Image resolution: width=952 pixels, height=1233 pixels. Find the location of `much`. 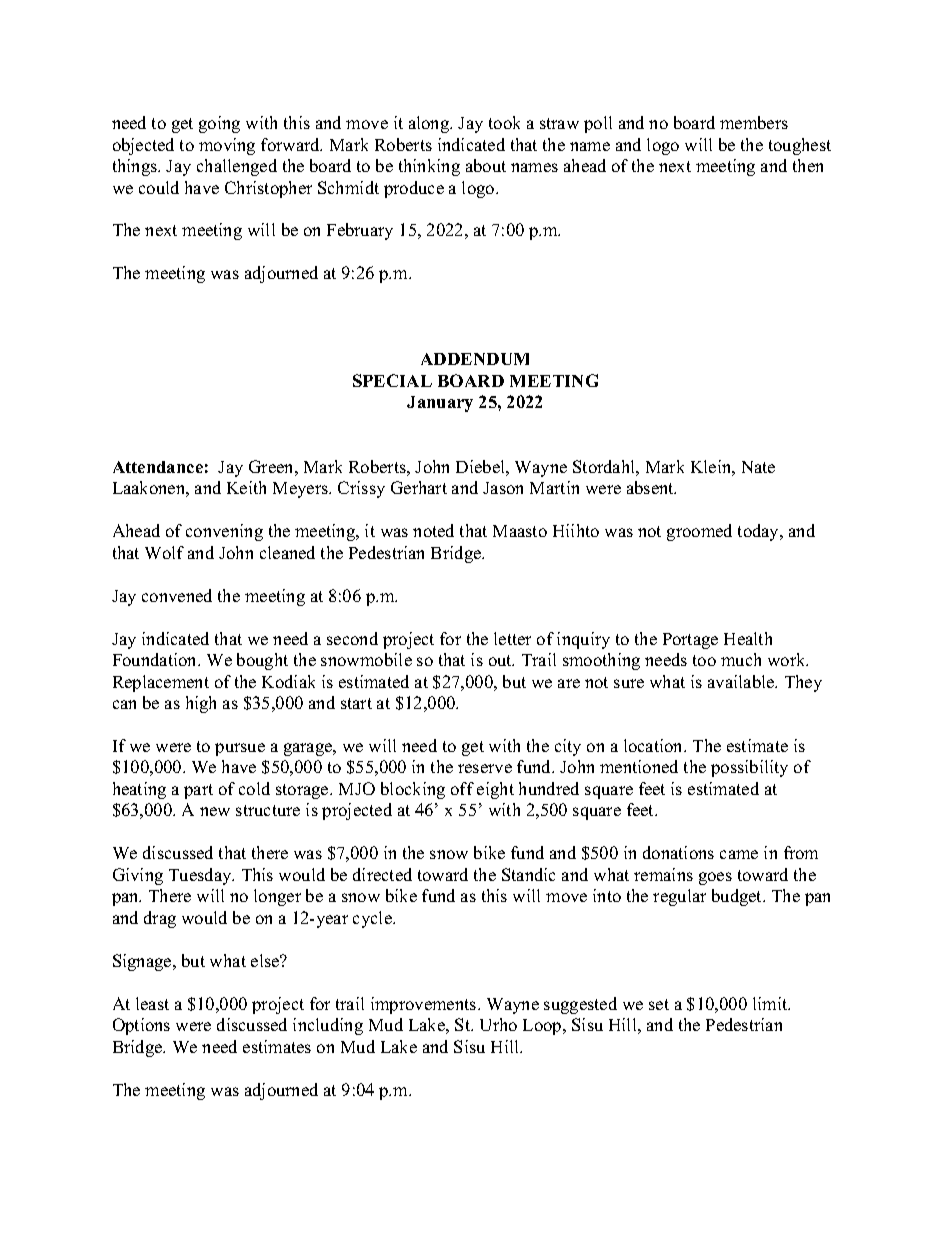

much is located at coordinates (741, 659).
